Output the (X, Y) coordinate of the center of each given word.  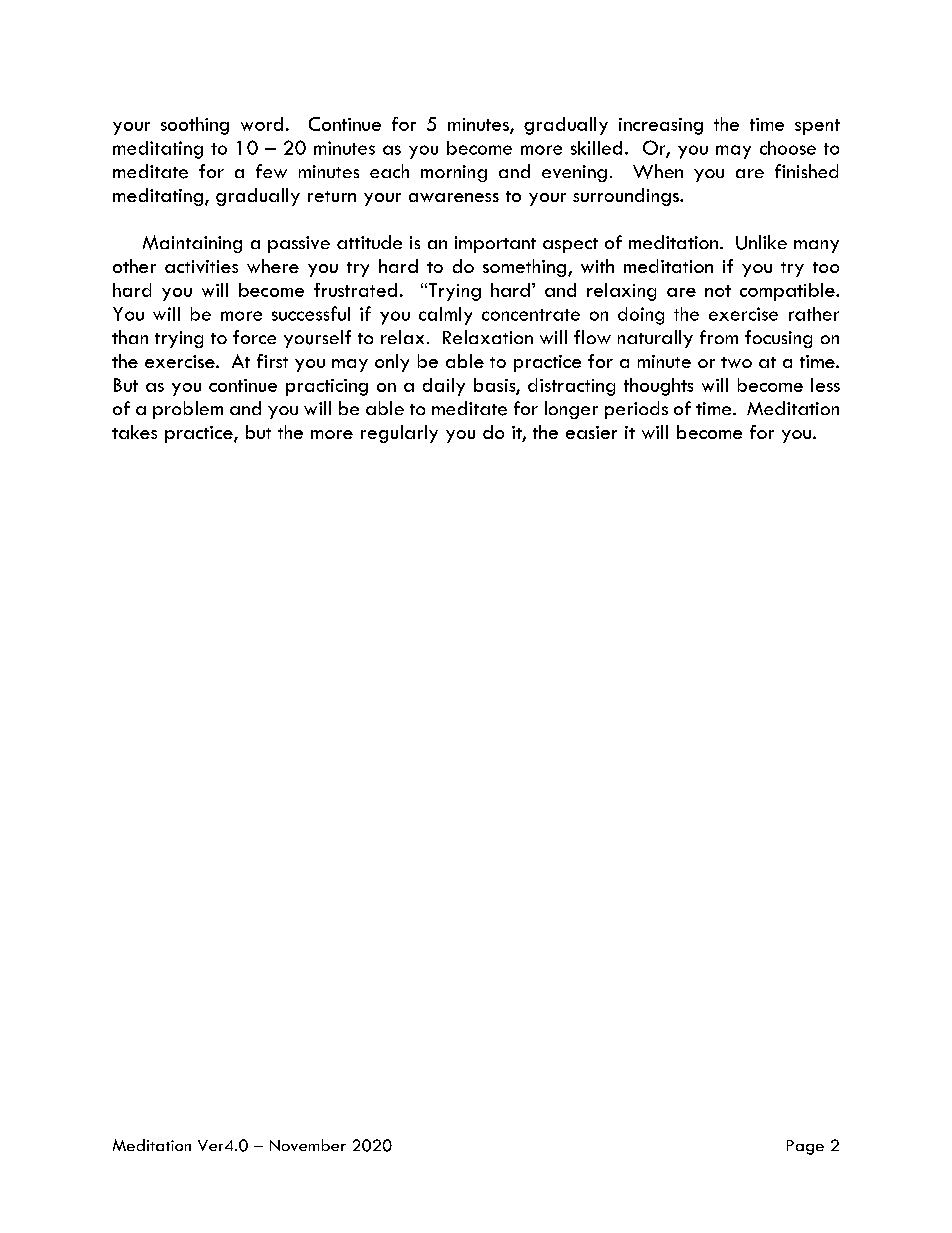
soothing (195, 126)
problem (188, 410)
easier (591, 432)
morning (454, 173)
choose (788, 148)
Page (805, 1147)
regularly (399, 434)
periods (636, 410)
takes (134, 432)
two (736, 362)
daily (444, 387)
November (308, 1145)
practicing (327, 387)
